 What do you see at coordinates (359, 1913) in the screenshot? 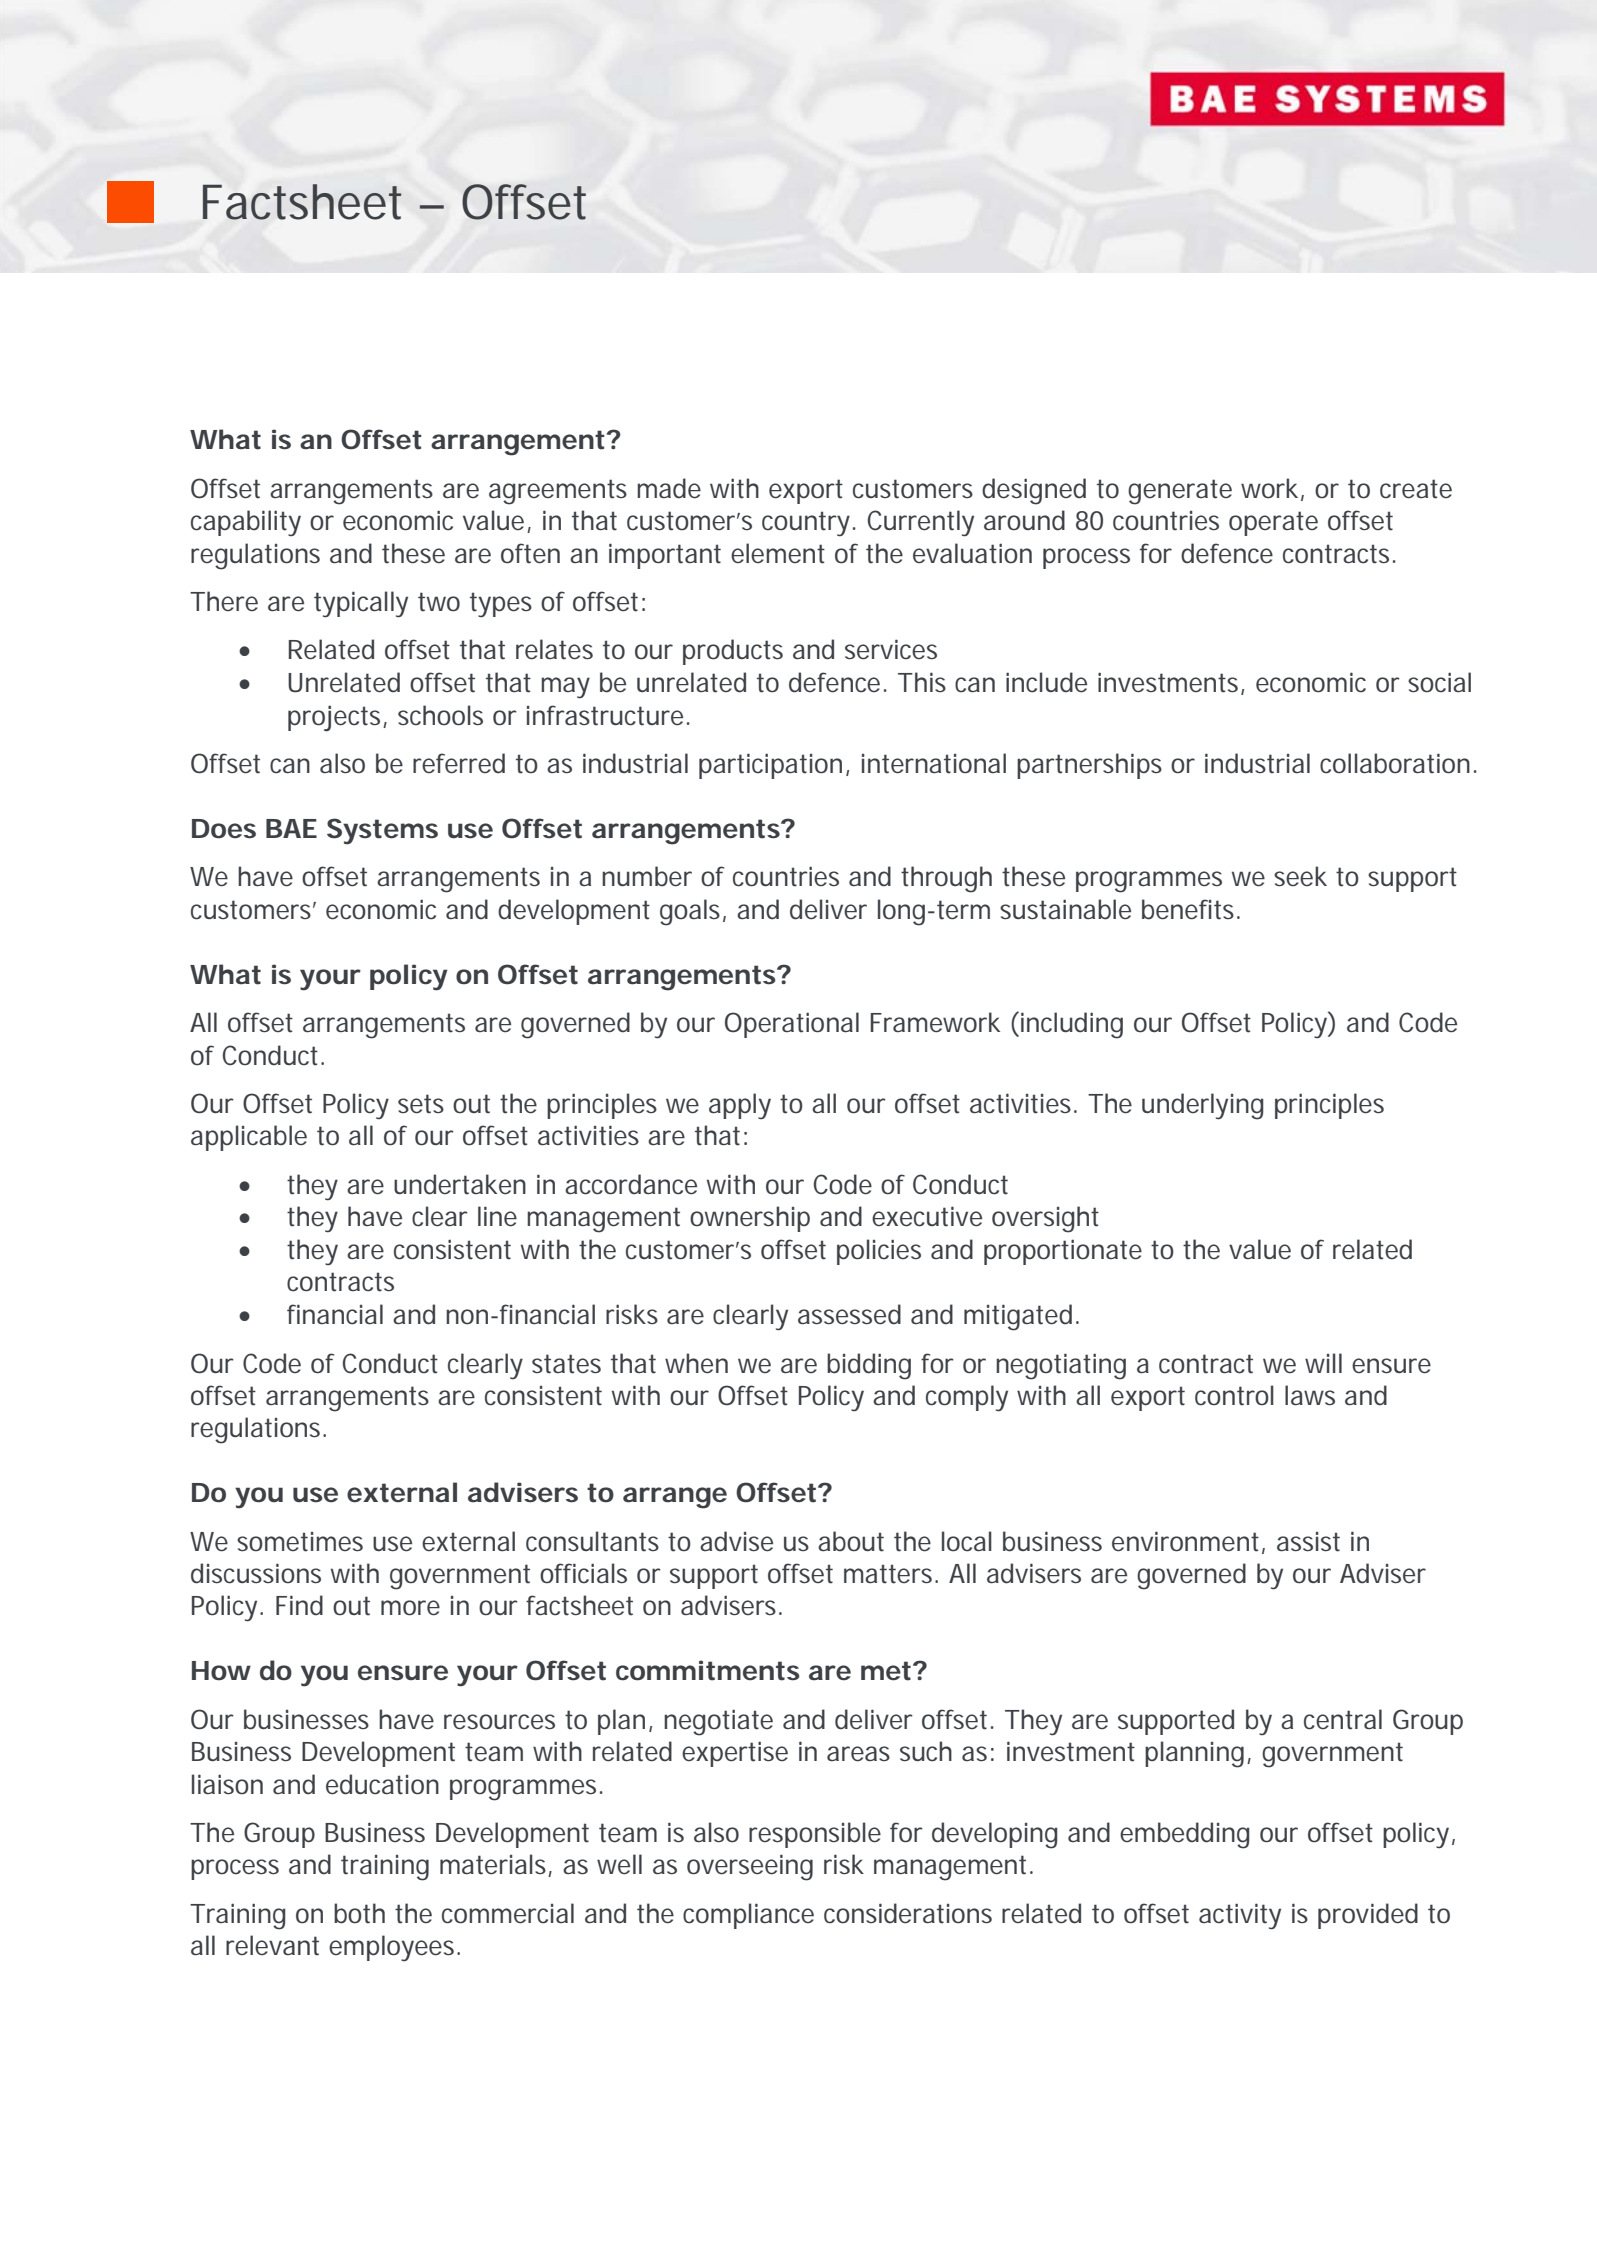
I see `both` at bounding box center [359, 1913].
